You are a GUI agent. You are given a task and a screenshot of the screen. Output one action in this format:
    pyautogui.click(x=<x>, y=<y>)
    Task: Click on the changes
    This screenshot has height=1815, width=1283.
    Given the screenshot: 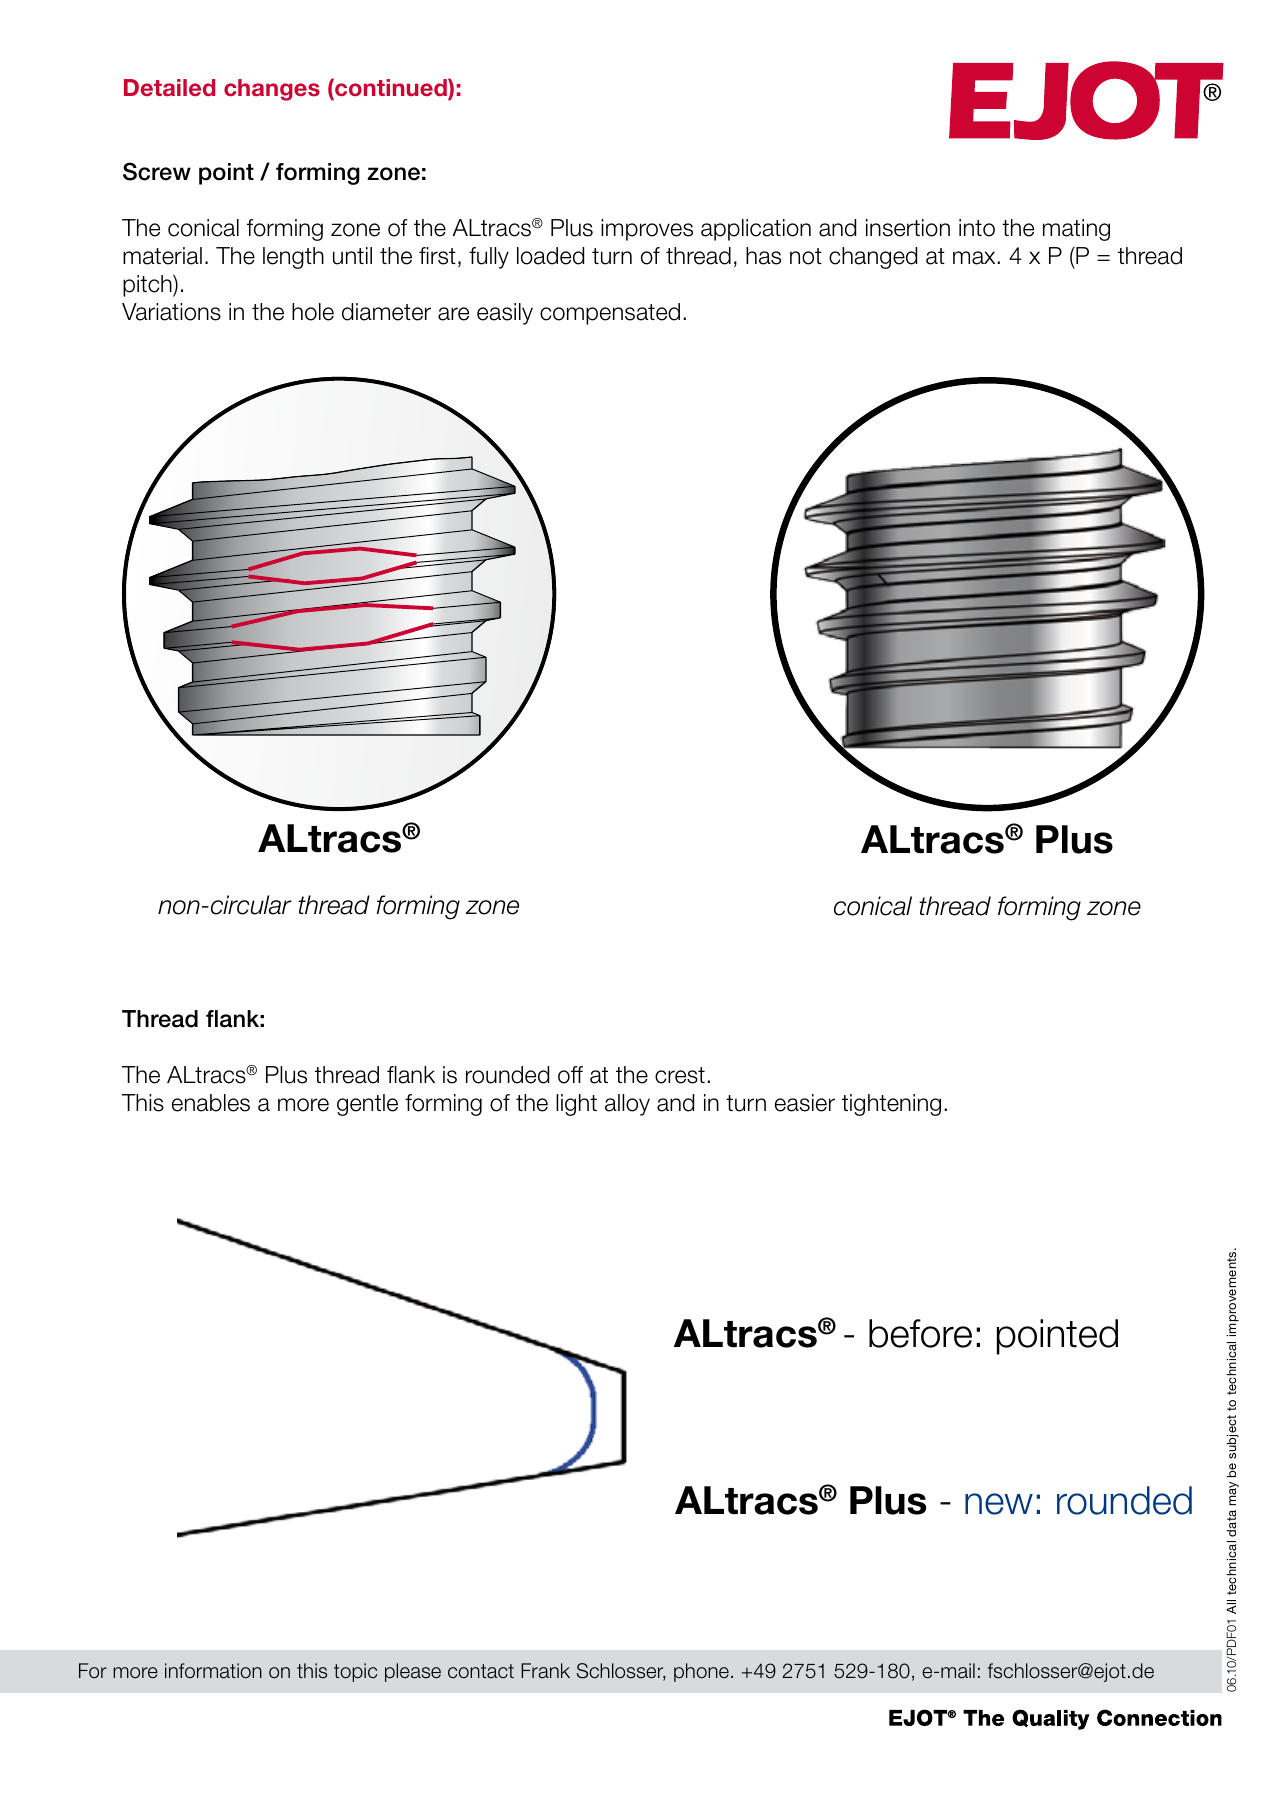 What is the action you would take?
    pyautogui.click(x=272, y=90)
